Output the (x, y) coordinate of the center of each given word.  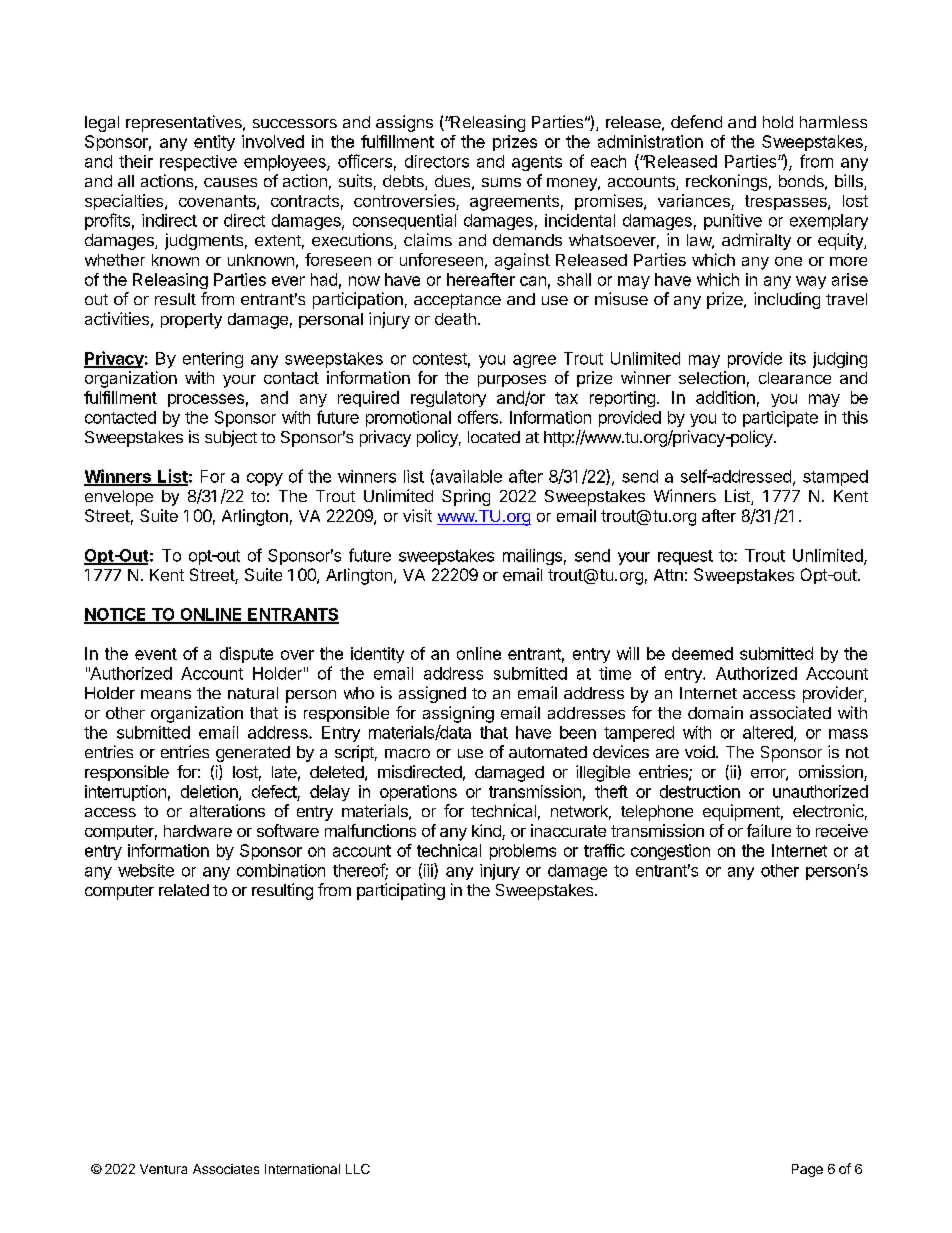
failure (769, 830)
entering (213, 360)
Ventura (163, 1169)
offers (478, 417)
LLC (358, 1169)
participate (780, 419)
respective (198, 163)
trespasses (787, 202)
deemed (702, 653)
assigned (432, 694)
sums (501, 182)
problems (523, 852)
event (156, 654)
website (146, 870)
